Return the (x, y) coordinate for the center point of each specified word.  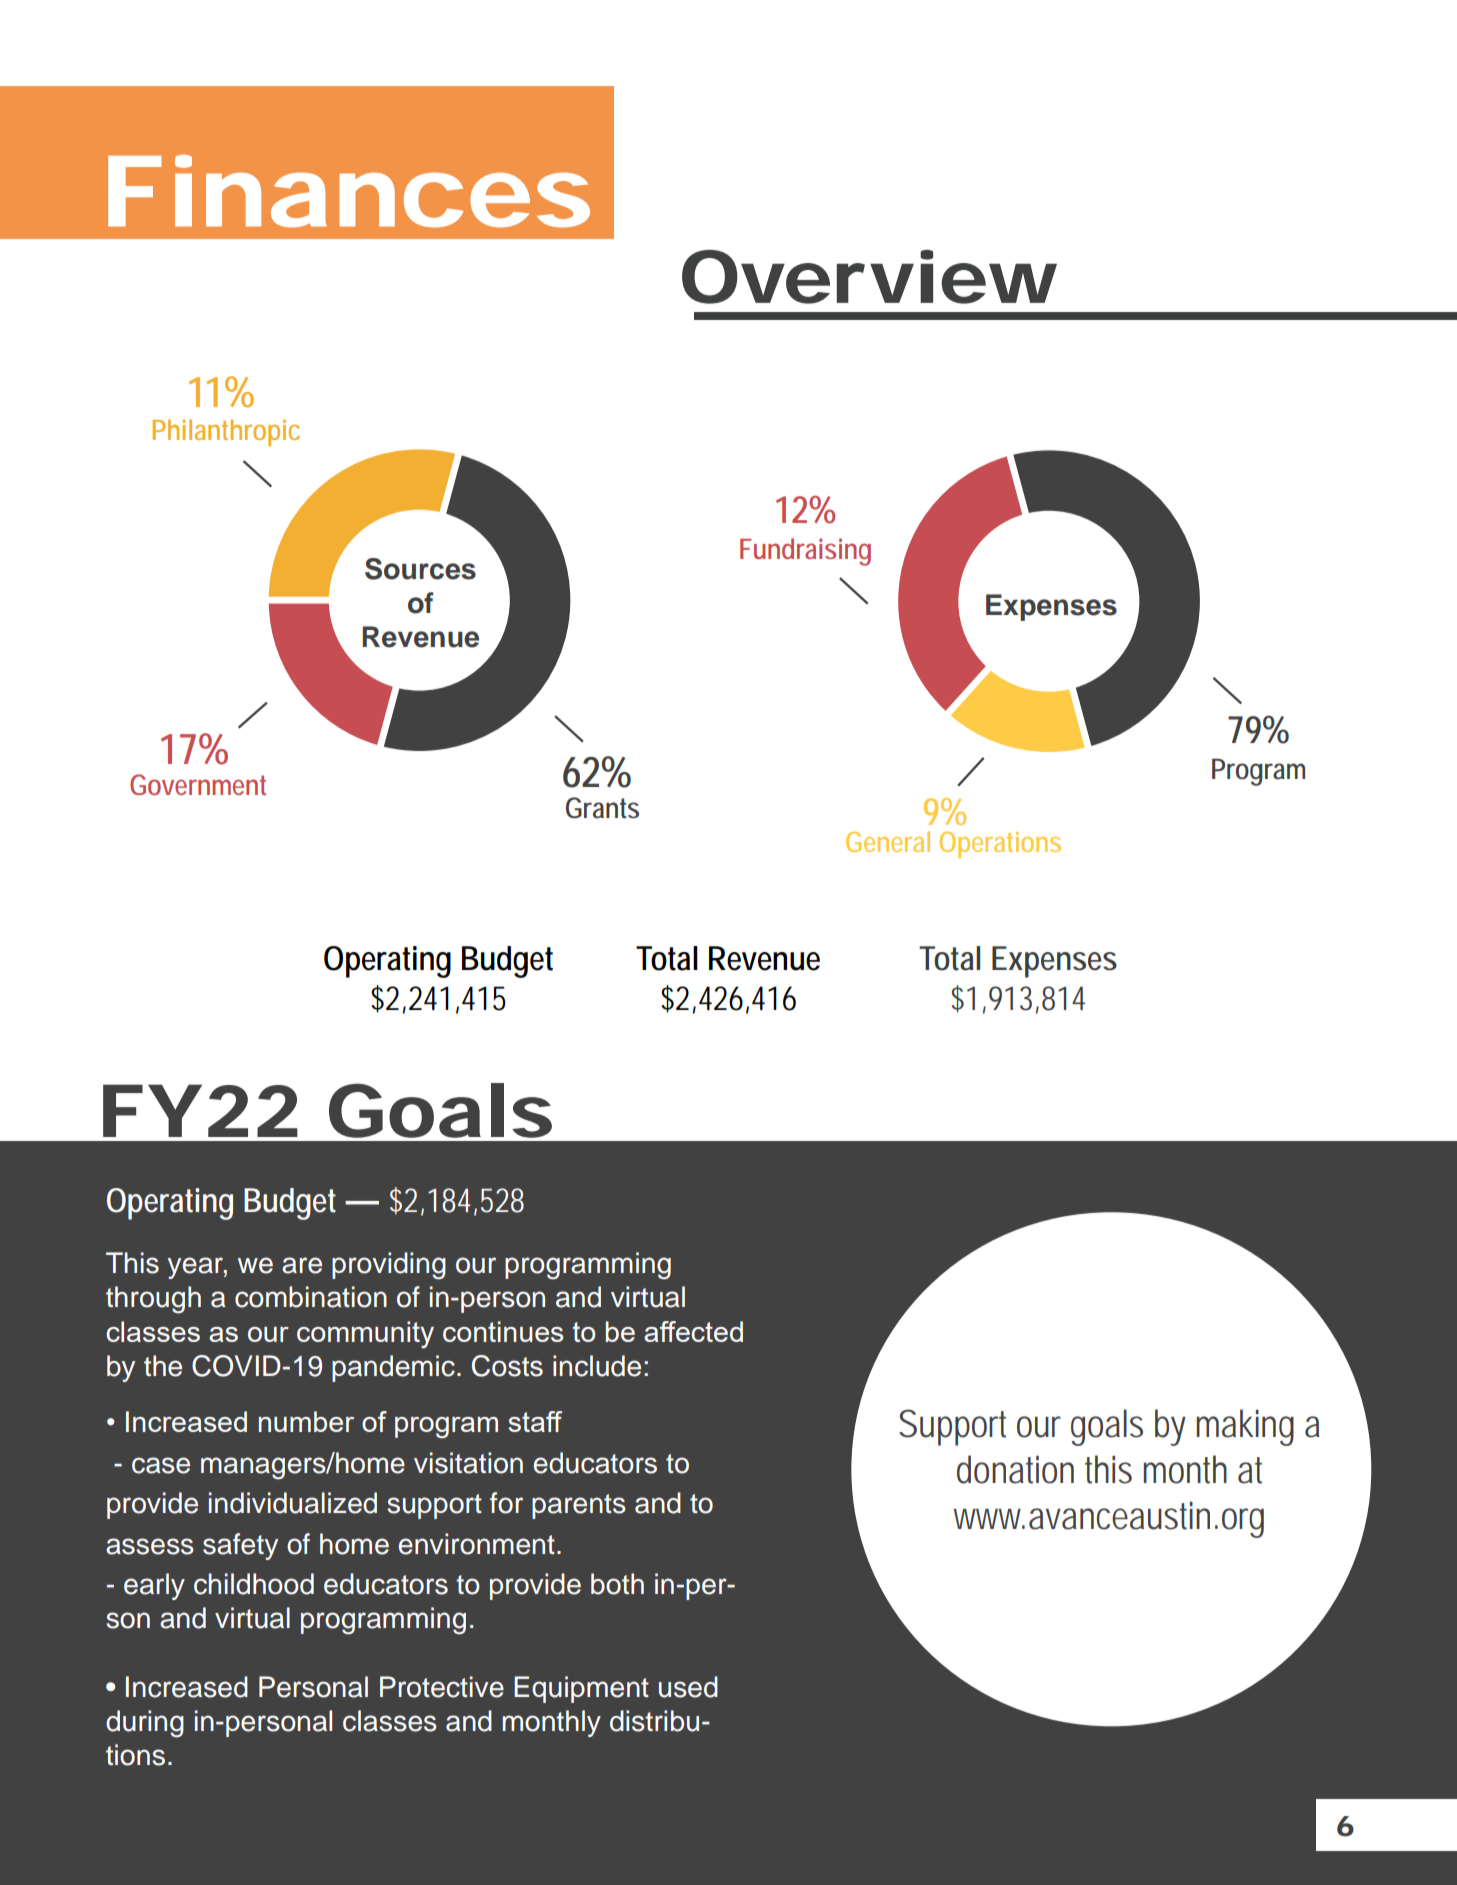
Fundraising (805, 552)
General (888, 842)
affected (693, 1331)
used (688, 1687)
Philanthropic (226, 432)
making (1245, 1427)
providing (389, 1266)
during (145, 1724)
